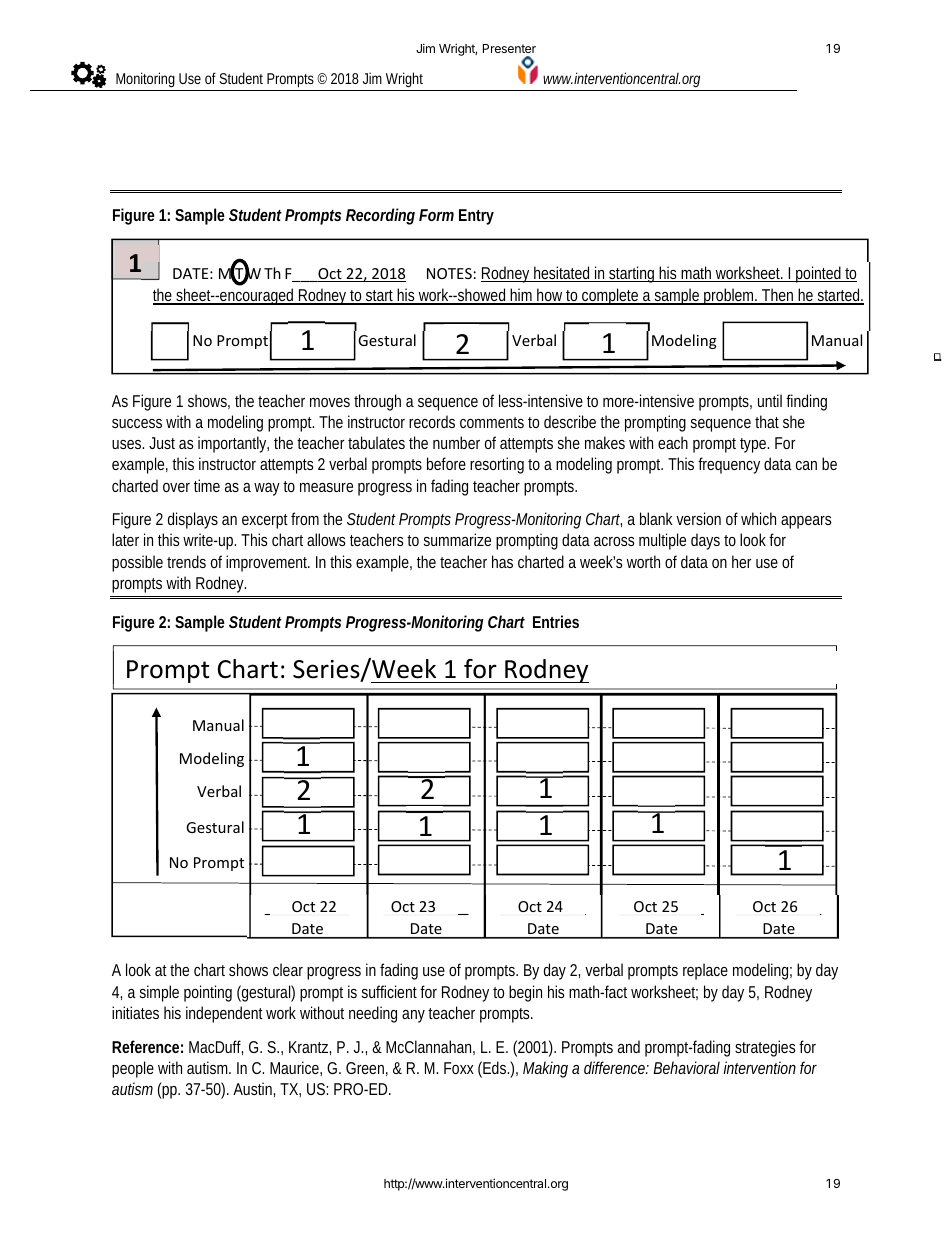 Image resolution: width=952 pixels, height=1233 pixels. Describe the element at coordinates (288, 969) in the screenshot. I see `clear` at that location.
